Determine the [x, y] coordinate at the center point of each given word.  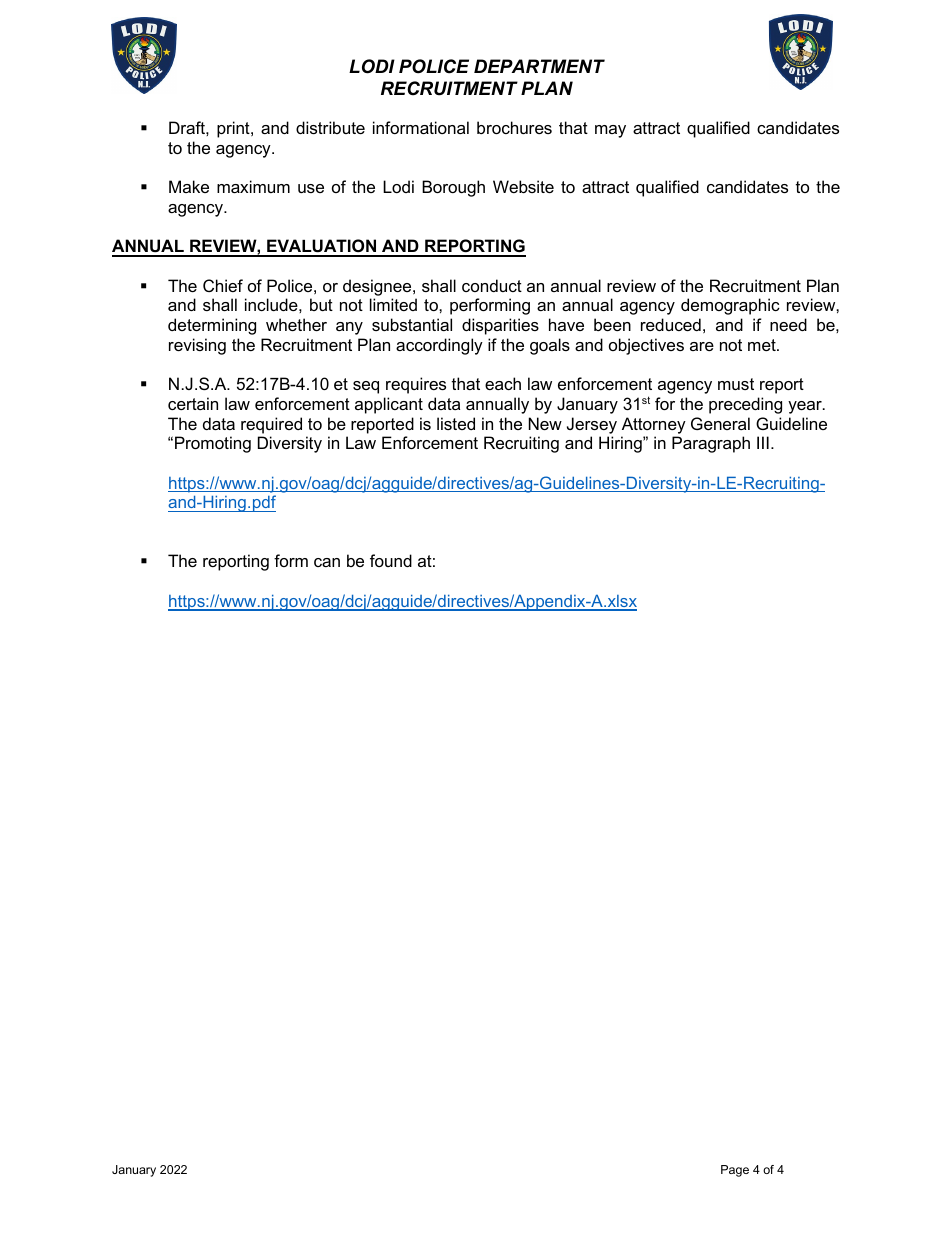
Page [735, 1171]
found [391, 560]
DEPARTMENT [539, 66]
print [234, 129]
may [610, 131]
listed [456, 423]
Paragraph [711, 444]
